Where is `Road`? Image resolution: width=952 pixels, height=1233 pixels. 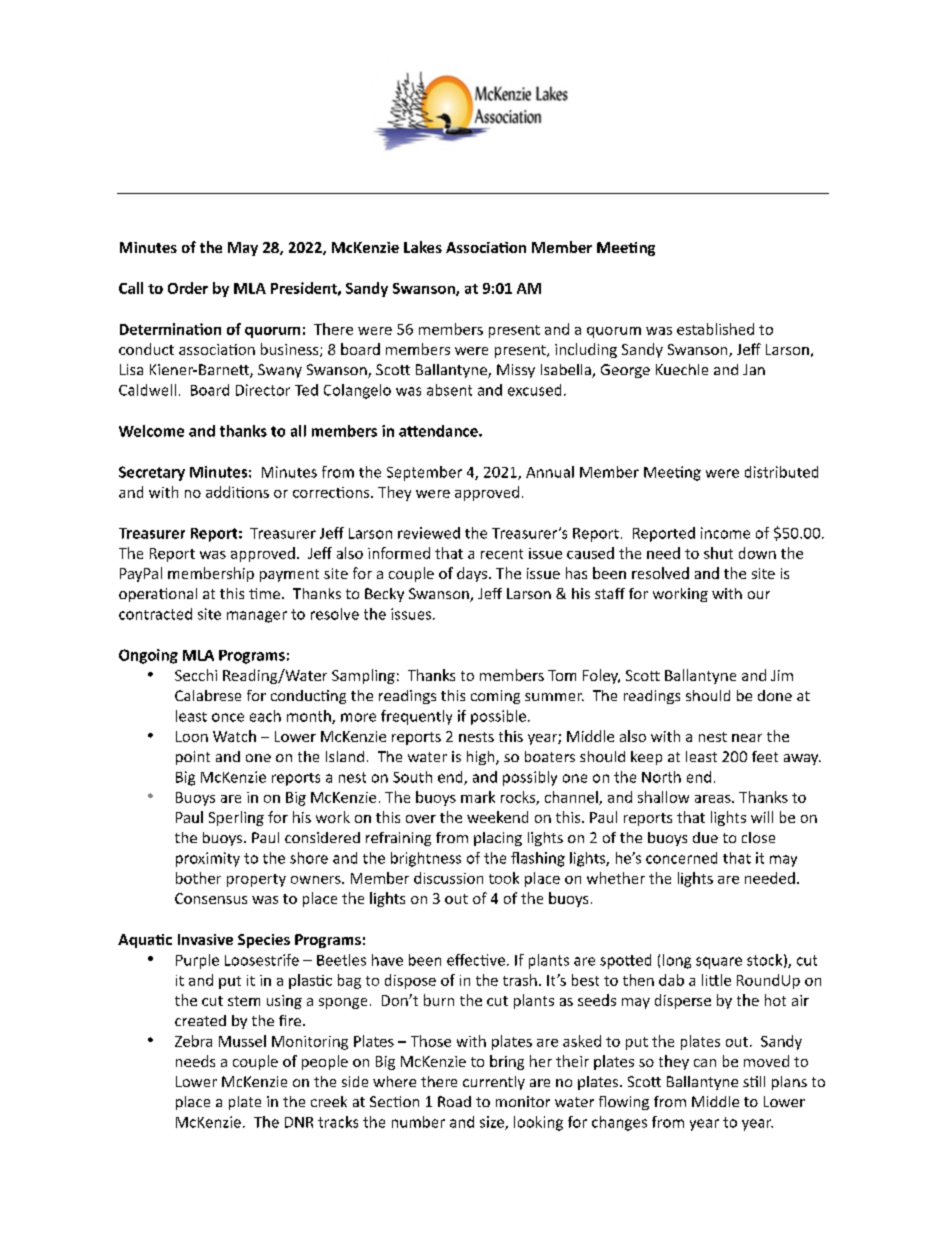
Road is located at coordinates (454, 1101).
